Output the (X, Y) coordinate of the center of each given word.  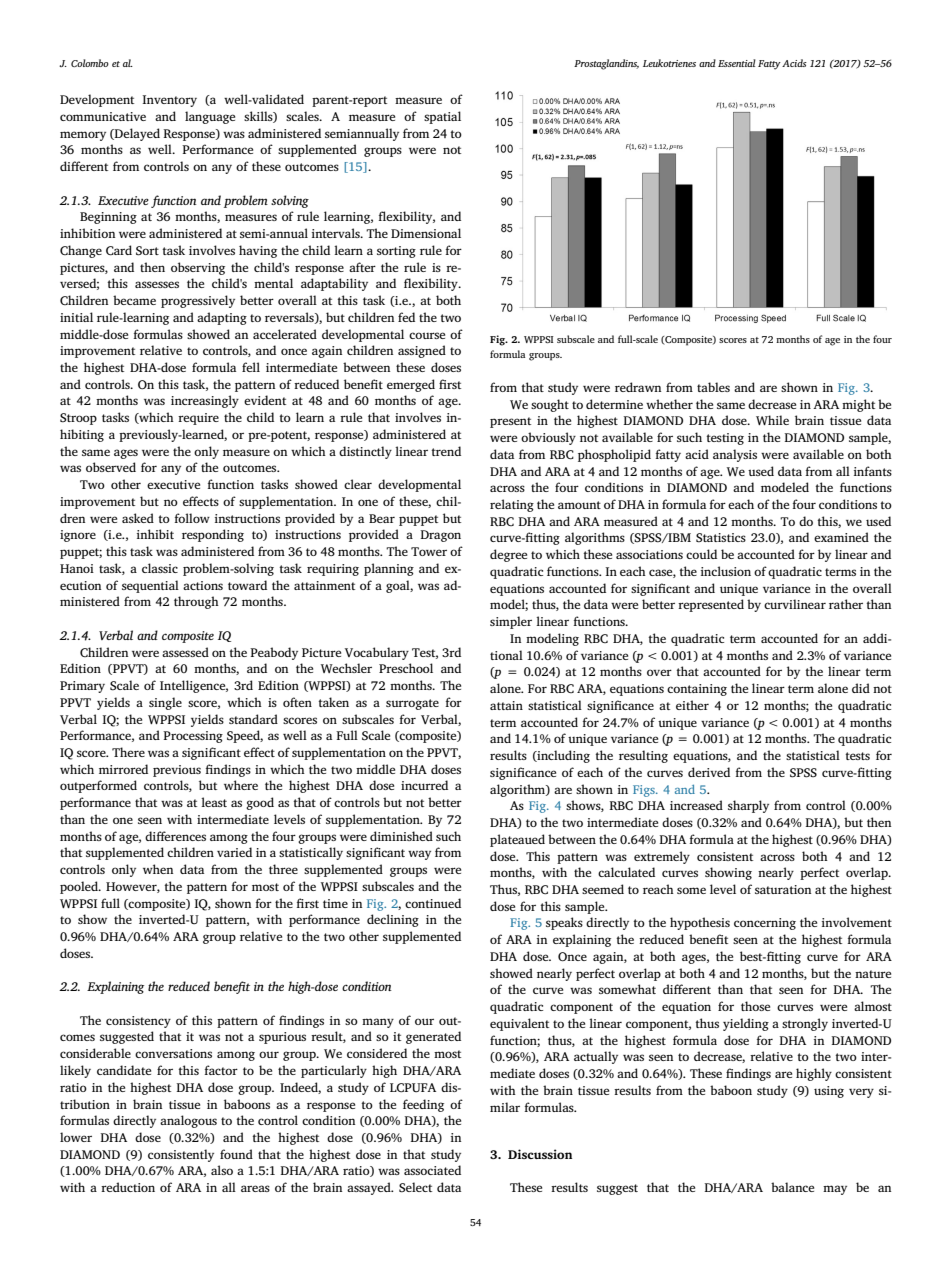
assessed (185, 652)
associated (432, 1170)
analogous (188, 1121)
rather (846, 604)
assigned (422, 351)
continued (433, 903)
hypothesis (700, 923)
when (158, 869)
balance (792, 1187)
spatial (442, 117)
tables (713, 387)
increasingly (205, 401)
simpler (511, 622)
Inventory (170, 101)
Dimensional (426, 233)
